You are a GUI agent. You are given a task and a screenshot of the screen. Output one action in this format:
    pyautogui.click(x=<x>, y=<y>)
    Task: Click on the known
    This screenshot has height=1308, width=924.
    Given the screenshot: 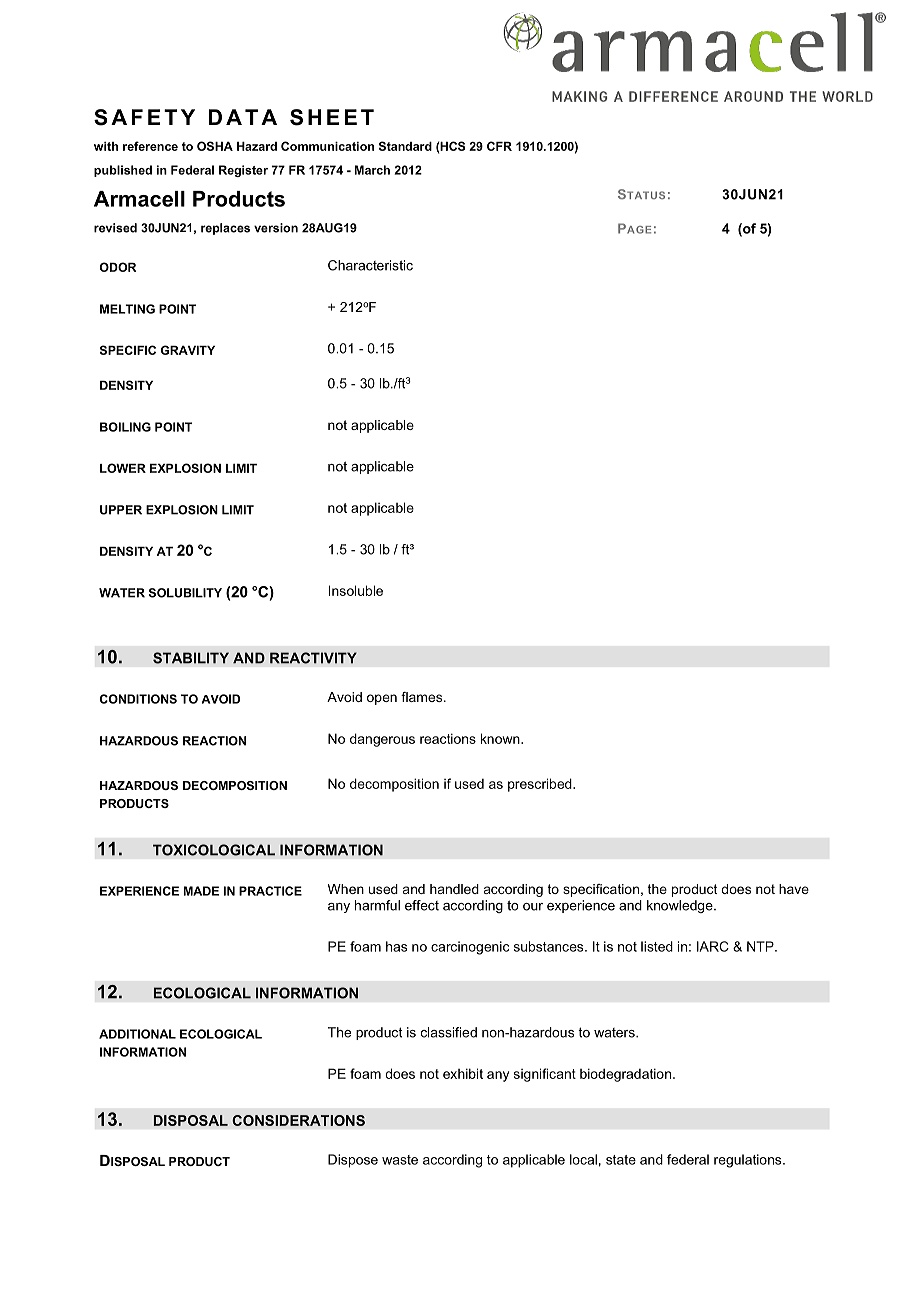 What is the action you would take?
    pyautogui.click(x=501, y=738)
